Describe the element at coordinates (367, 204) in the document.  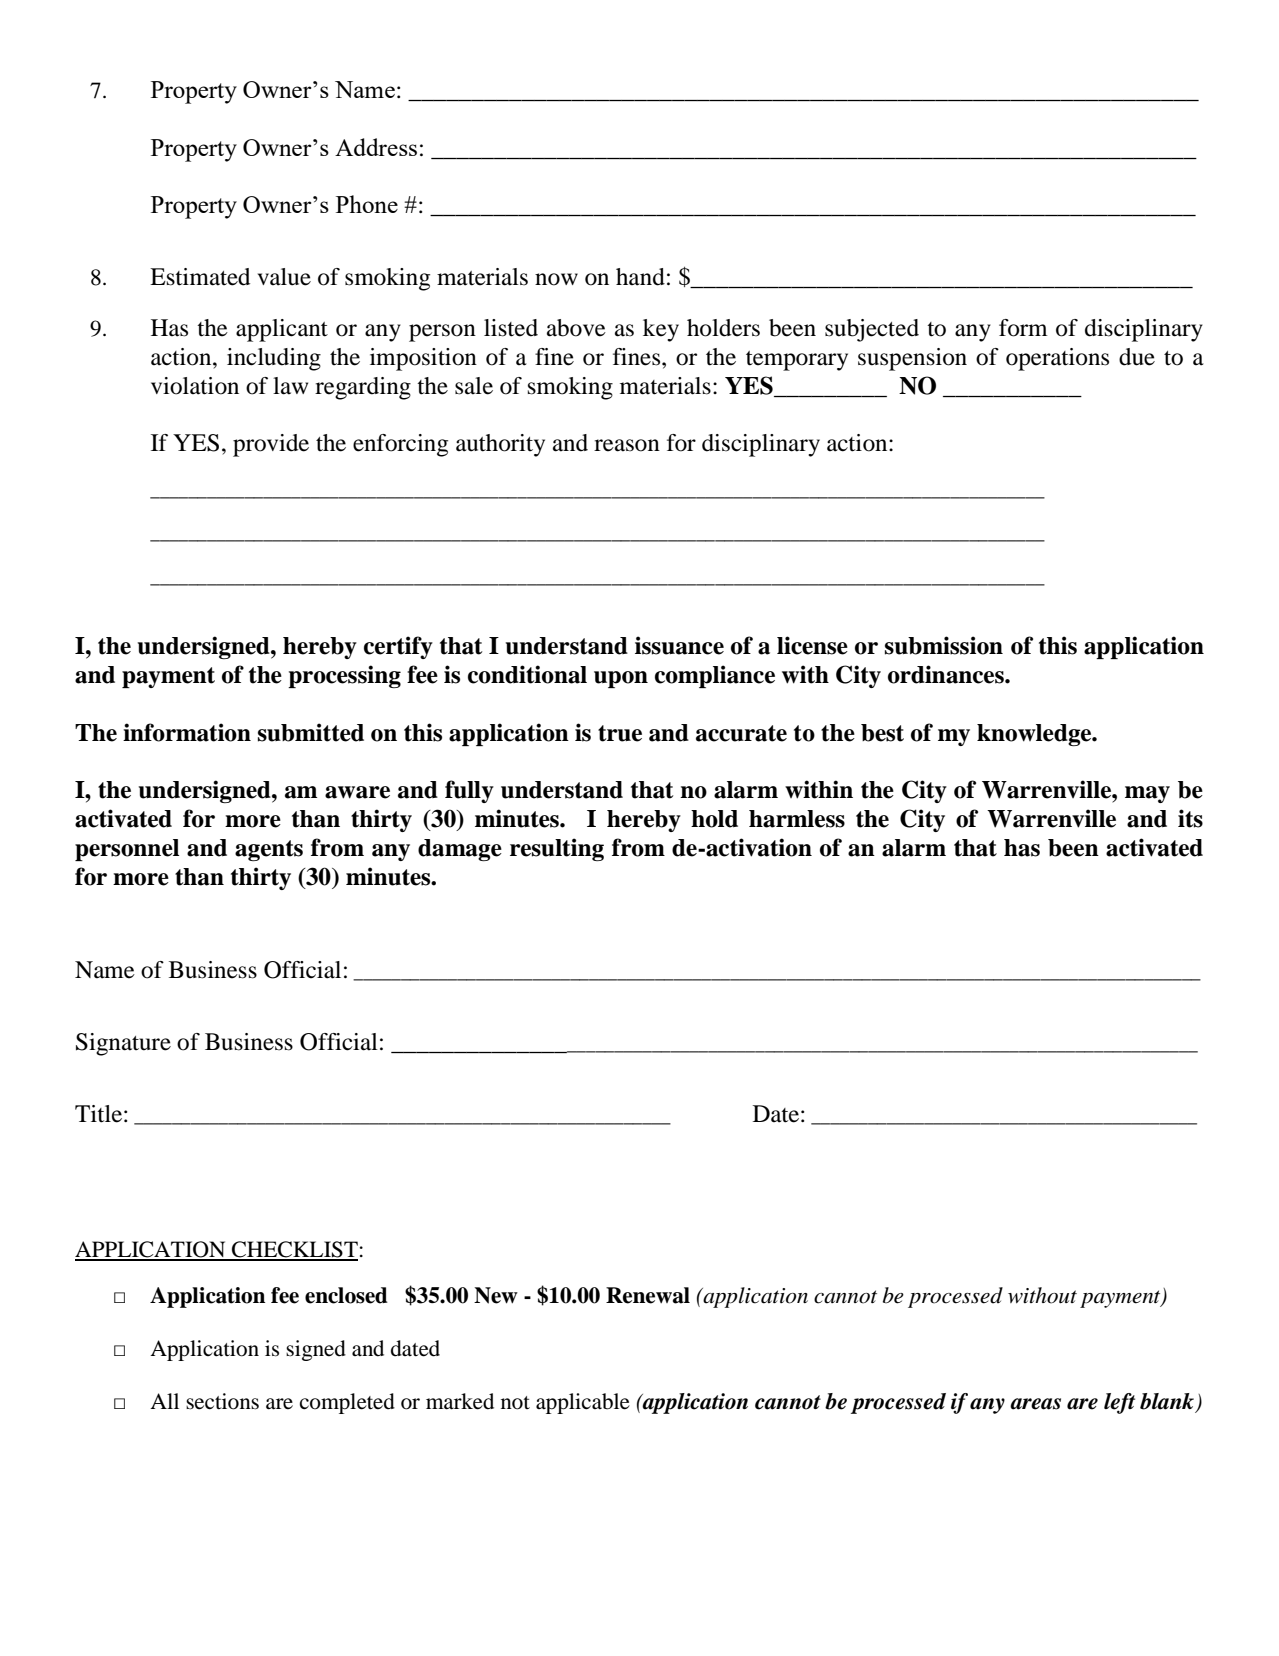
I see `Phone` at that location.
